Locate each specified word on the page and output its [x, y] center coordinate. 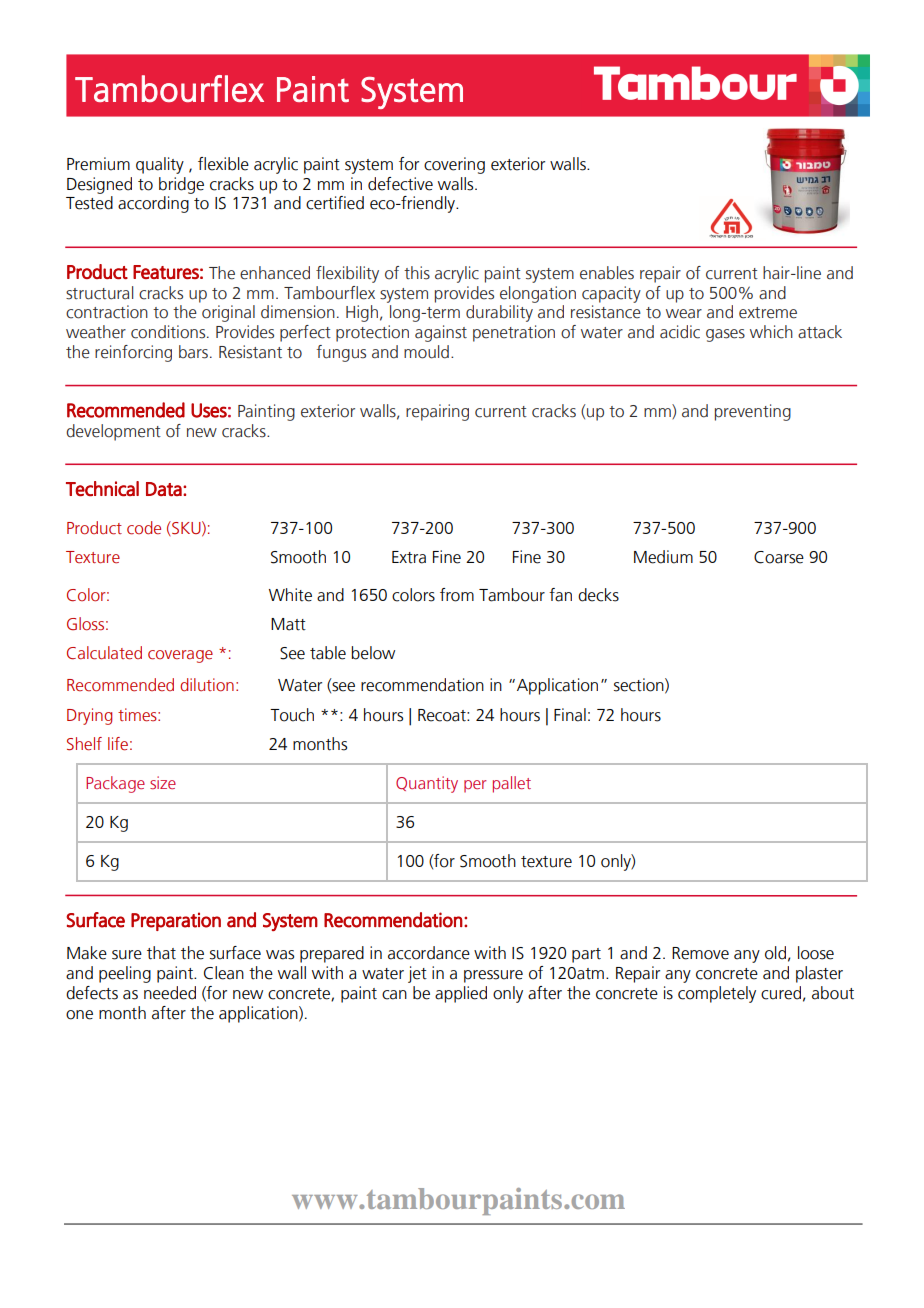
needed [170, 993]
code [144, 528]
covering [454, 165]
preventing [753, 412]
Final [570, 715]
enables [607, 273]
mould [426, 352]
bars [193, 352]
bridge [181, 185]
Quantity [427, 784]
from [457, 595]
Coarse [779, 557]
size [163, 782]
